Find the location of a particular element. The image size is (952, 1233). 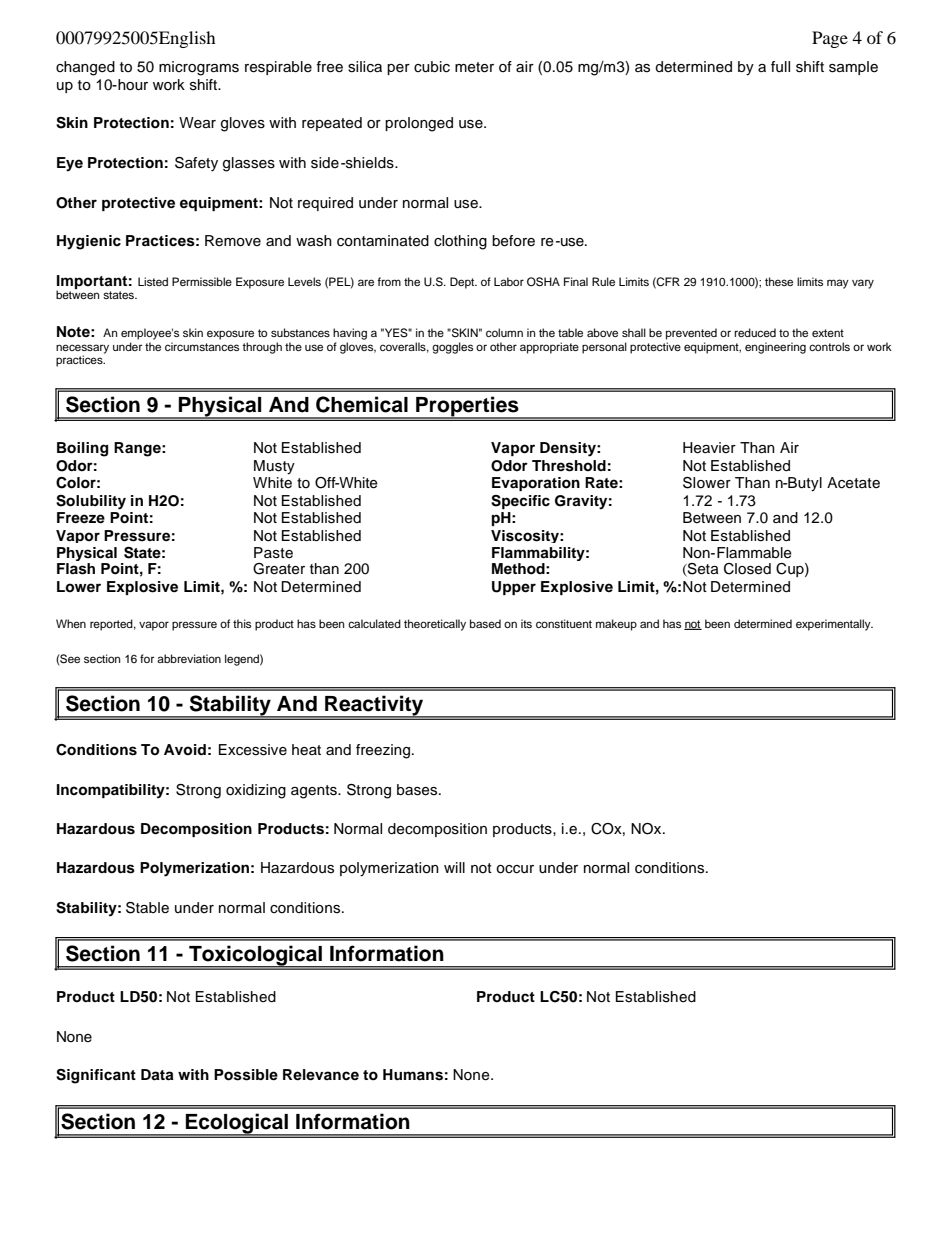

Data is located at coordinates (157, 1075).
